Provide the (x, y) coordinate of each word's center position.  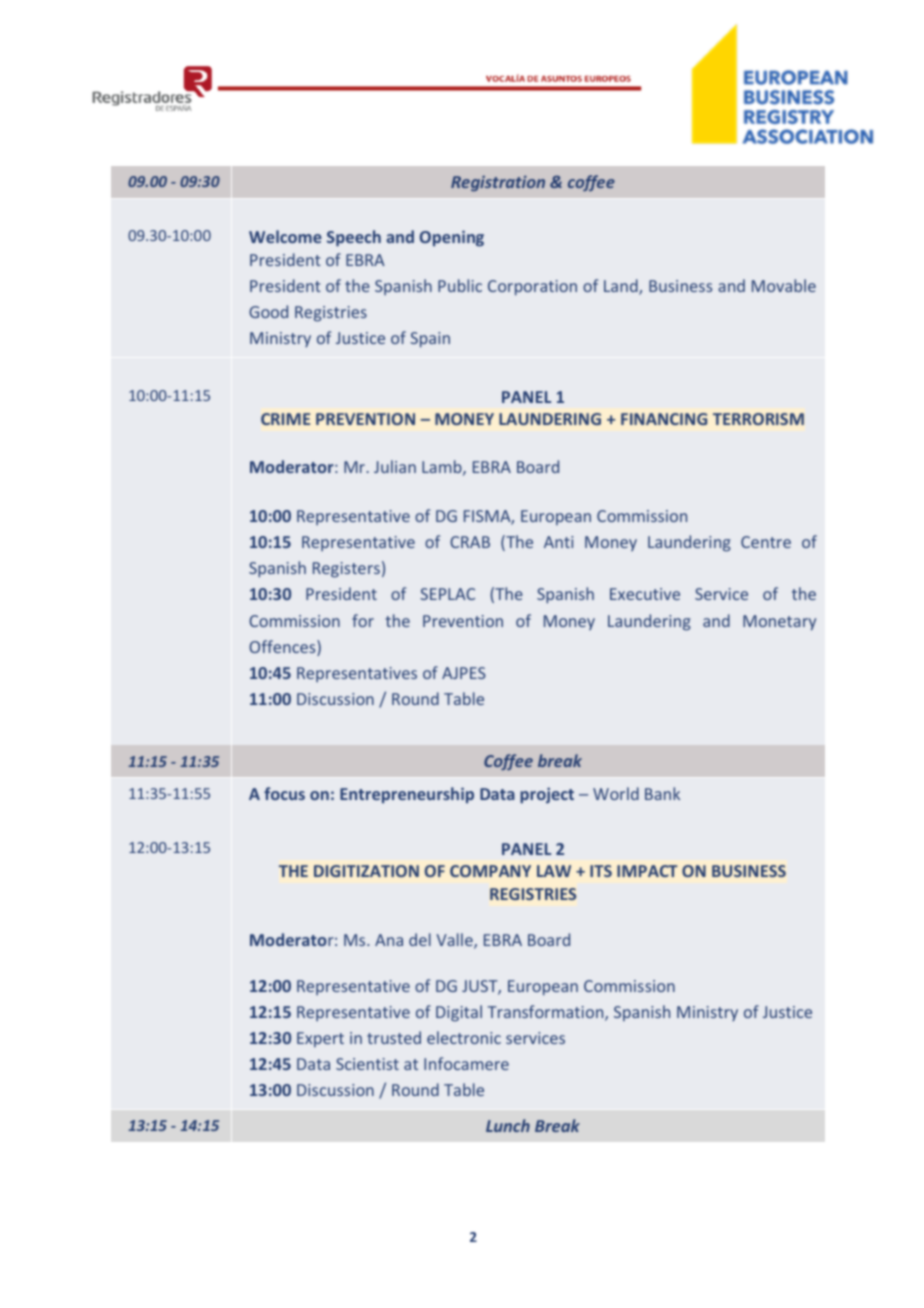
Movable (784, 285)
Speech (354, 238)
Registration (498, 183)
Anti (558, 542)
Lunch (508, 1125)
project (547, 795)
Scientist (367, 1064)
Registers (346, 570)
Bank (662, 793)
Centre (766, 542)
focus (284, 793)
